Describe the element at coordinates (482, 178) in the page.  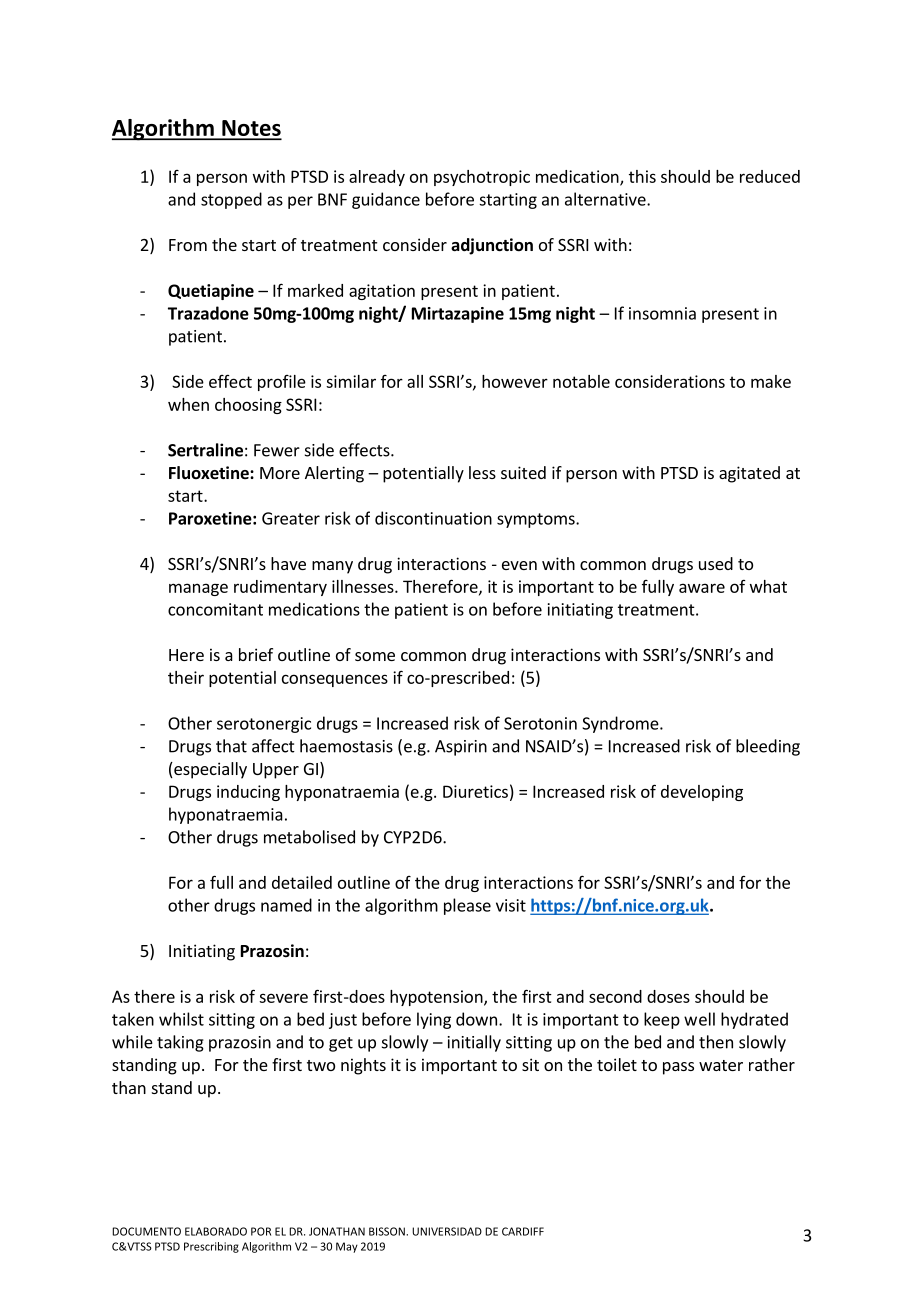
I see `psychotropic` at that location.
